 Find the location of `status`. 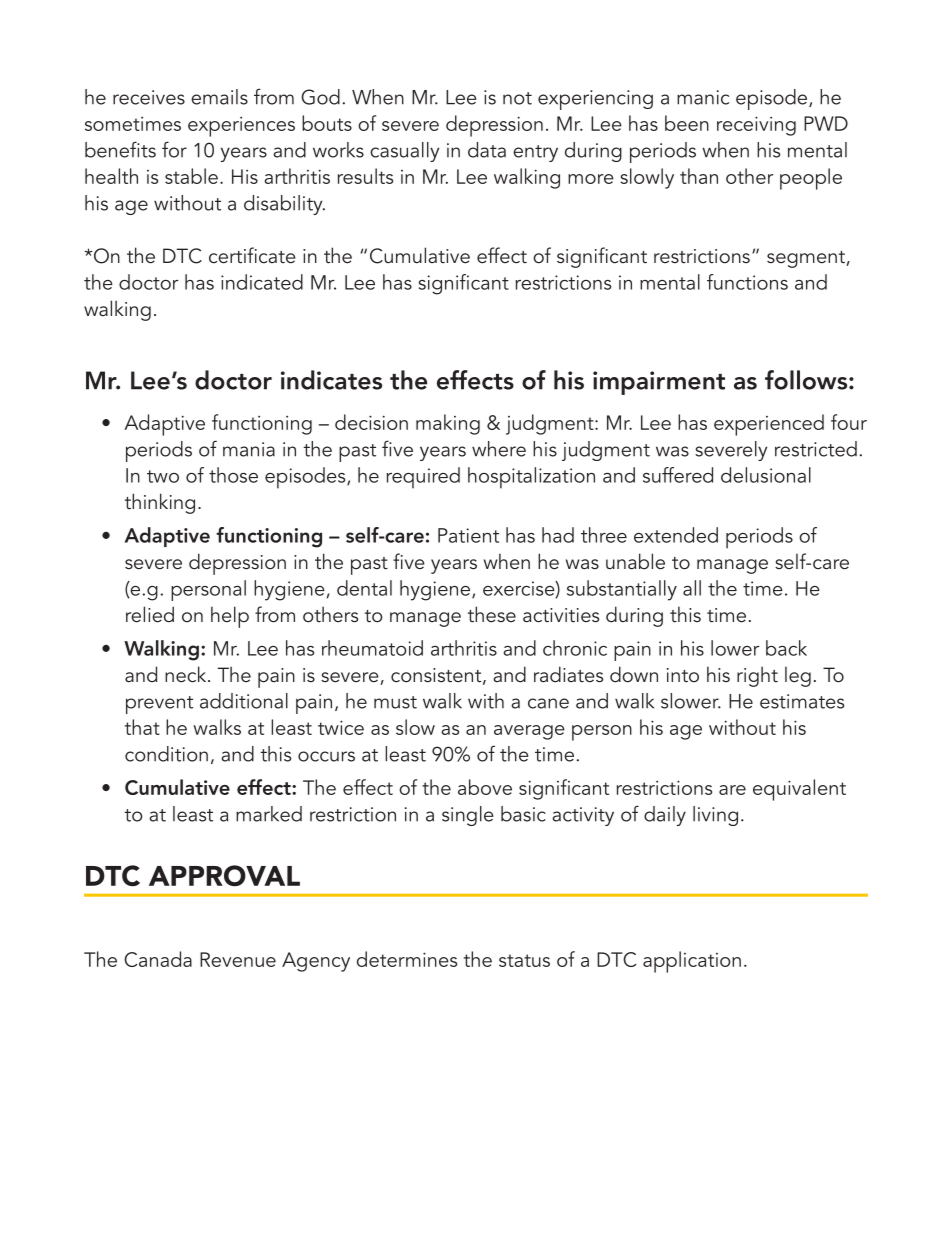

status is located at coordinates (524, 960).
